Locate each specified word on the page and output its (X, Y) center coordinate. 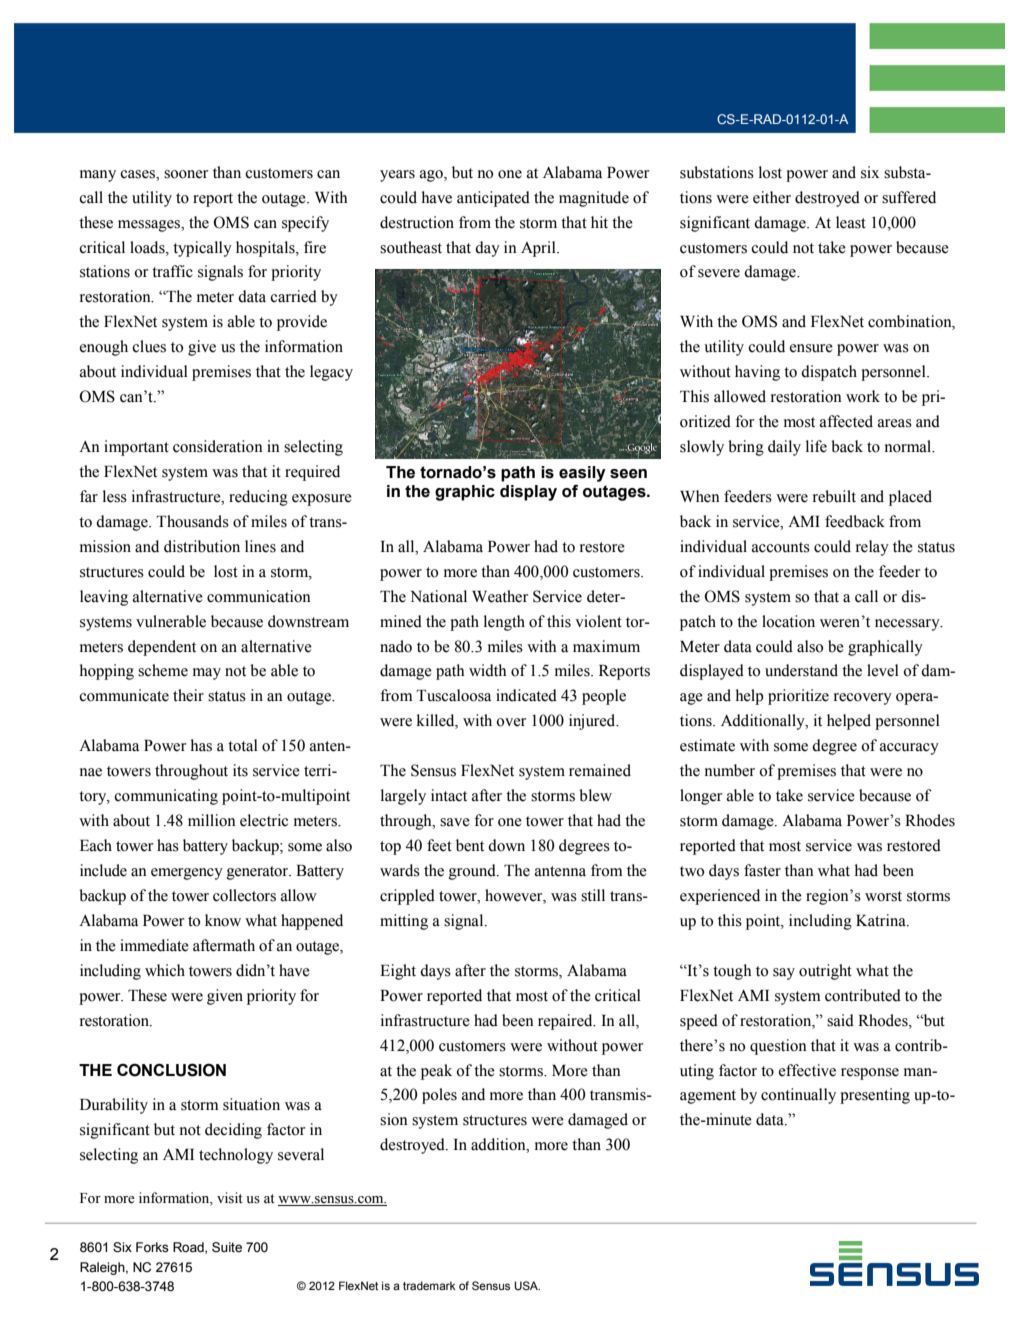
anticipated (493, 199)
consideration (218, 446)
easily (582, 474)
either (772, 197)
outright (825, 972)
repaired (566, 1022)
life (816, 446)
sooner (186, 174)
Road (189, 1248)
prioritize (798, 697)
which (165, 970)
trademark (429, 1285)
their (188, 695)
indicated (526, 695)
